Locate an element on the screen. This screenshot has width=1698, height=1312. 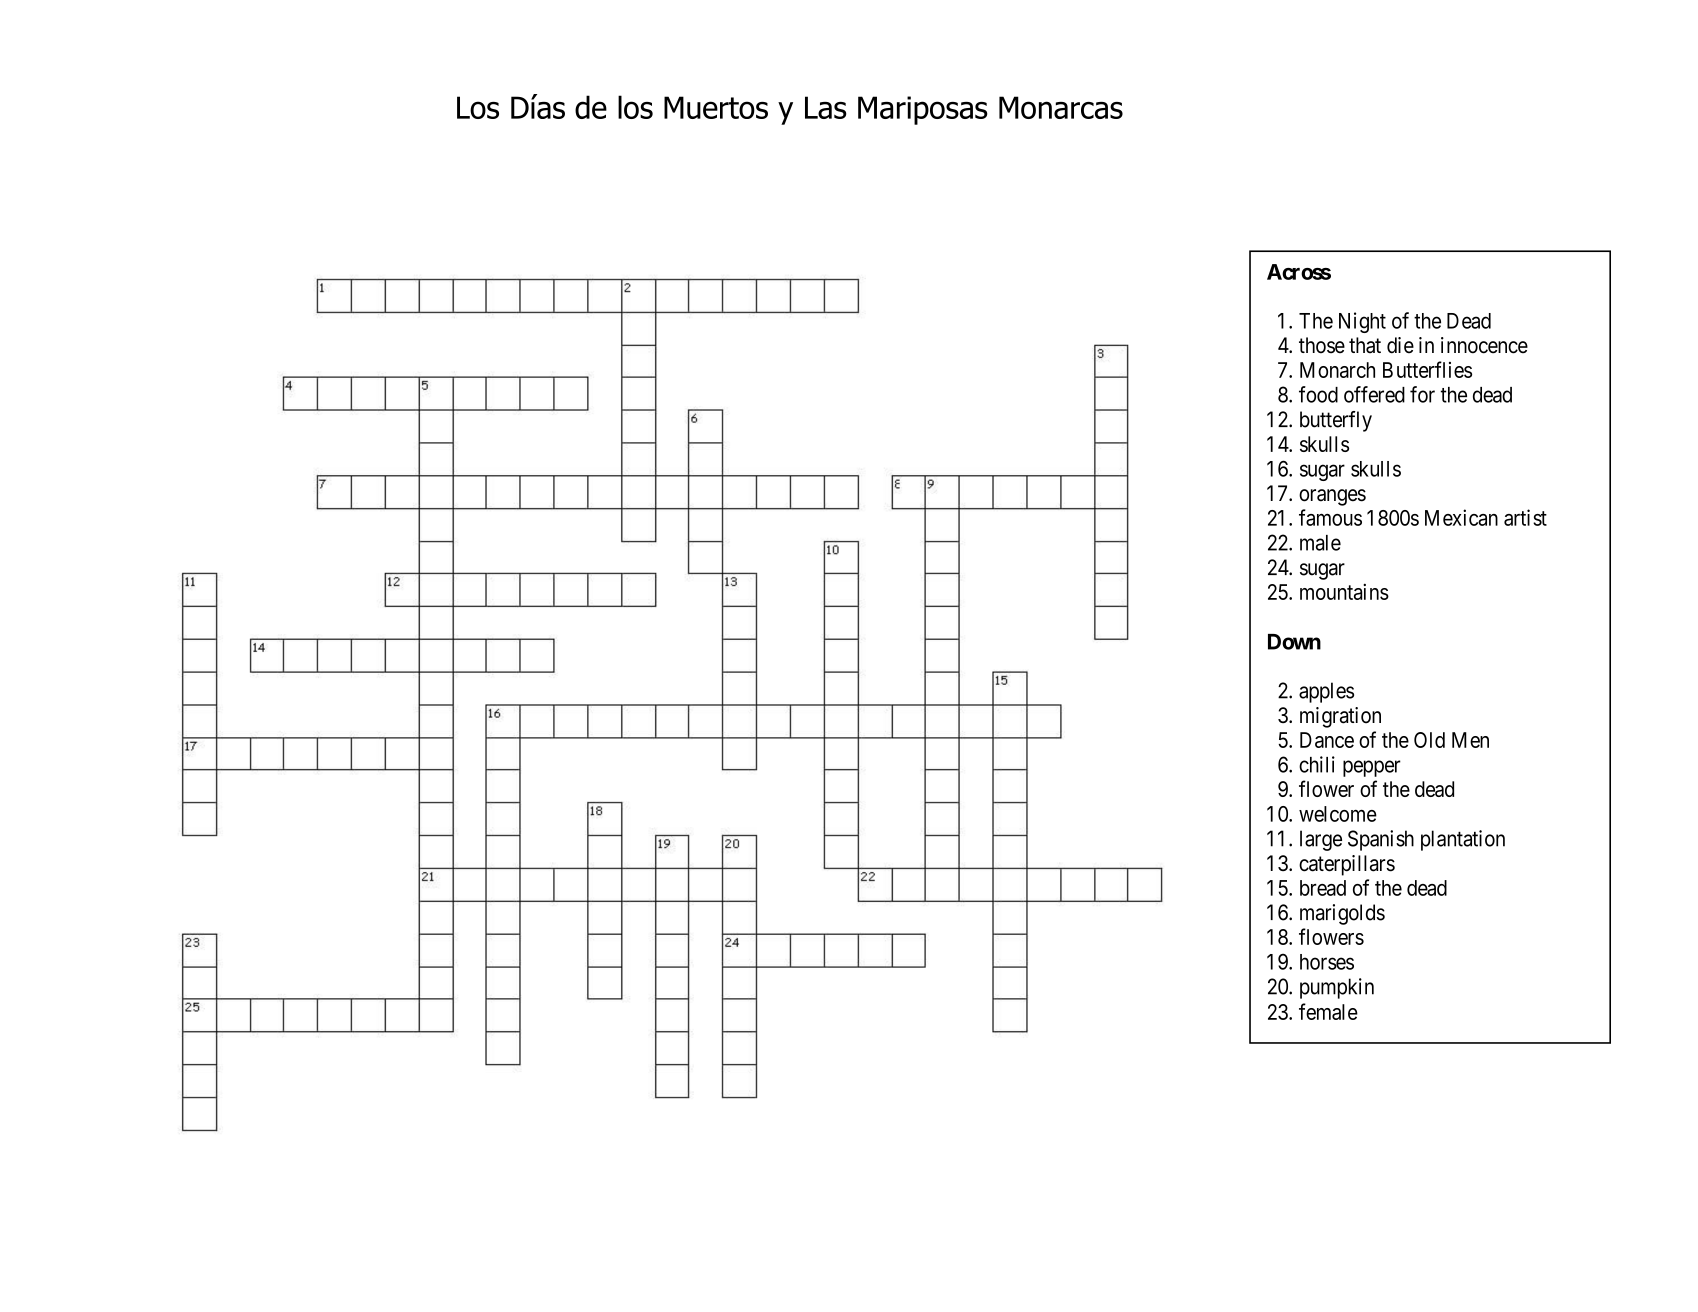
for is located at coordinates (1422, 394).
